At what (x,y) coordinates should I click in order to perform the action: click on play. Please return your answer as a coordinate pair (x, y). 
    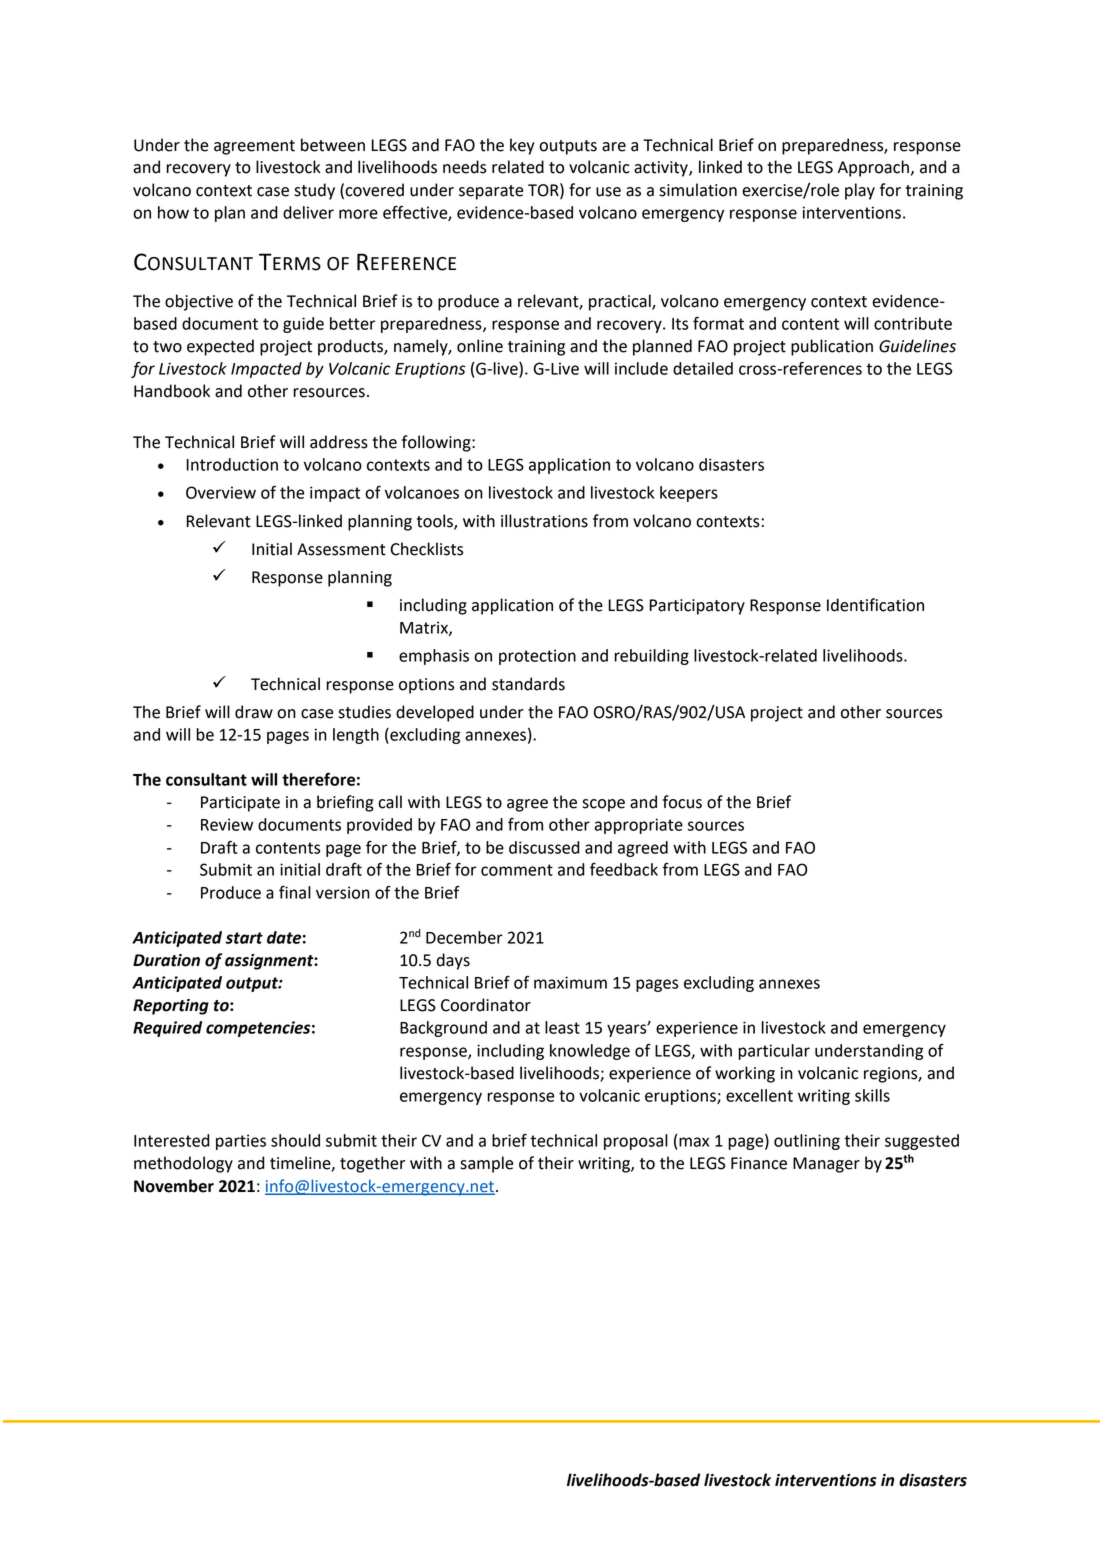
    Looking at the image, I should click on (860, 191).
